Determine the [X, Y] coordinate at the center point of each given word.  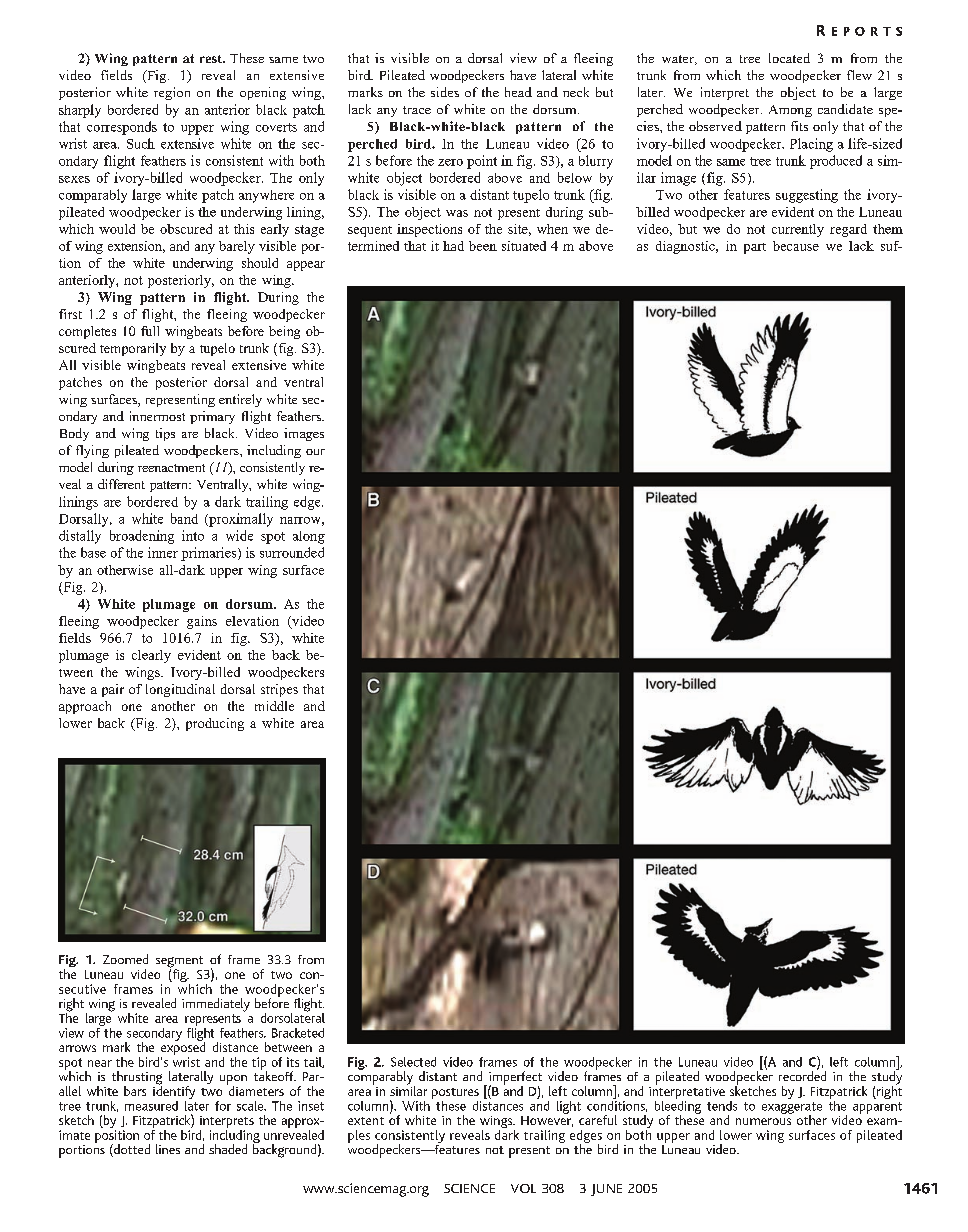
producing [215, 724]
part [755, 248]
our [315, 452]
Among [790, 111]
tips [165, 434]
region [172, 93]
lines [168, 1149]
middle [274, 706]
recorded [802, 1075]
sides [445, 92]
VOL [523, 1188]
